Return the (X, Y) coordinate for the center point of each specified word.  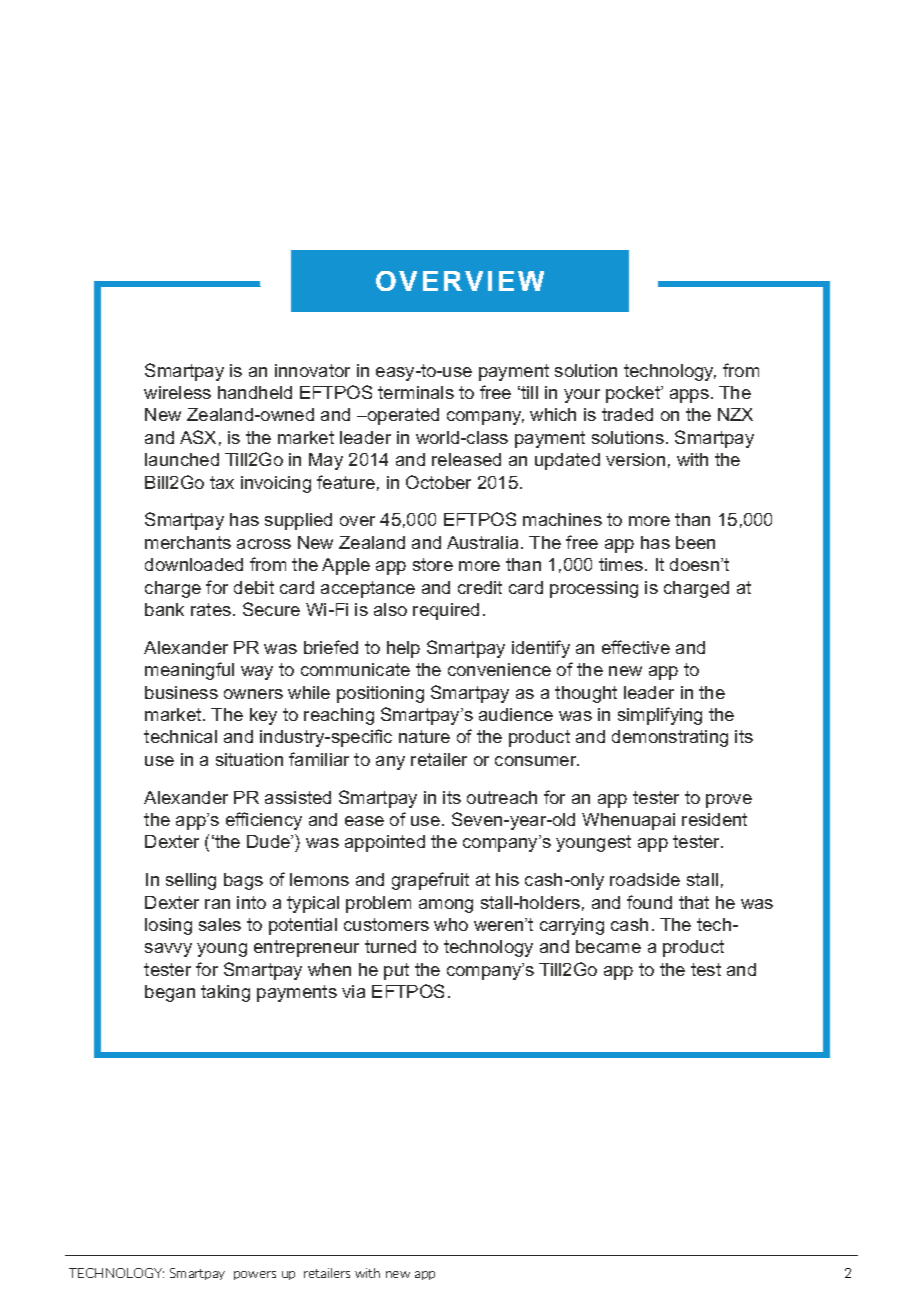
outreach (502, 797)
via (353, 991)
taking (225, 993)
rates (212, 609)
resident (714, 819)
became (608, 946)
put (396, 971)
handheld (255, 392)
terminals (416, 392)
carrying (572, 926)
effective (636, 647)
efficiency (264, 821)
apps (689, 396)
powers (255, 1275)
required (446, 611)
